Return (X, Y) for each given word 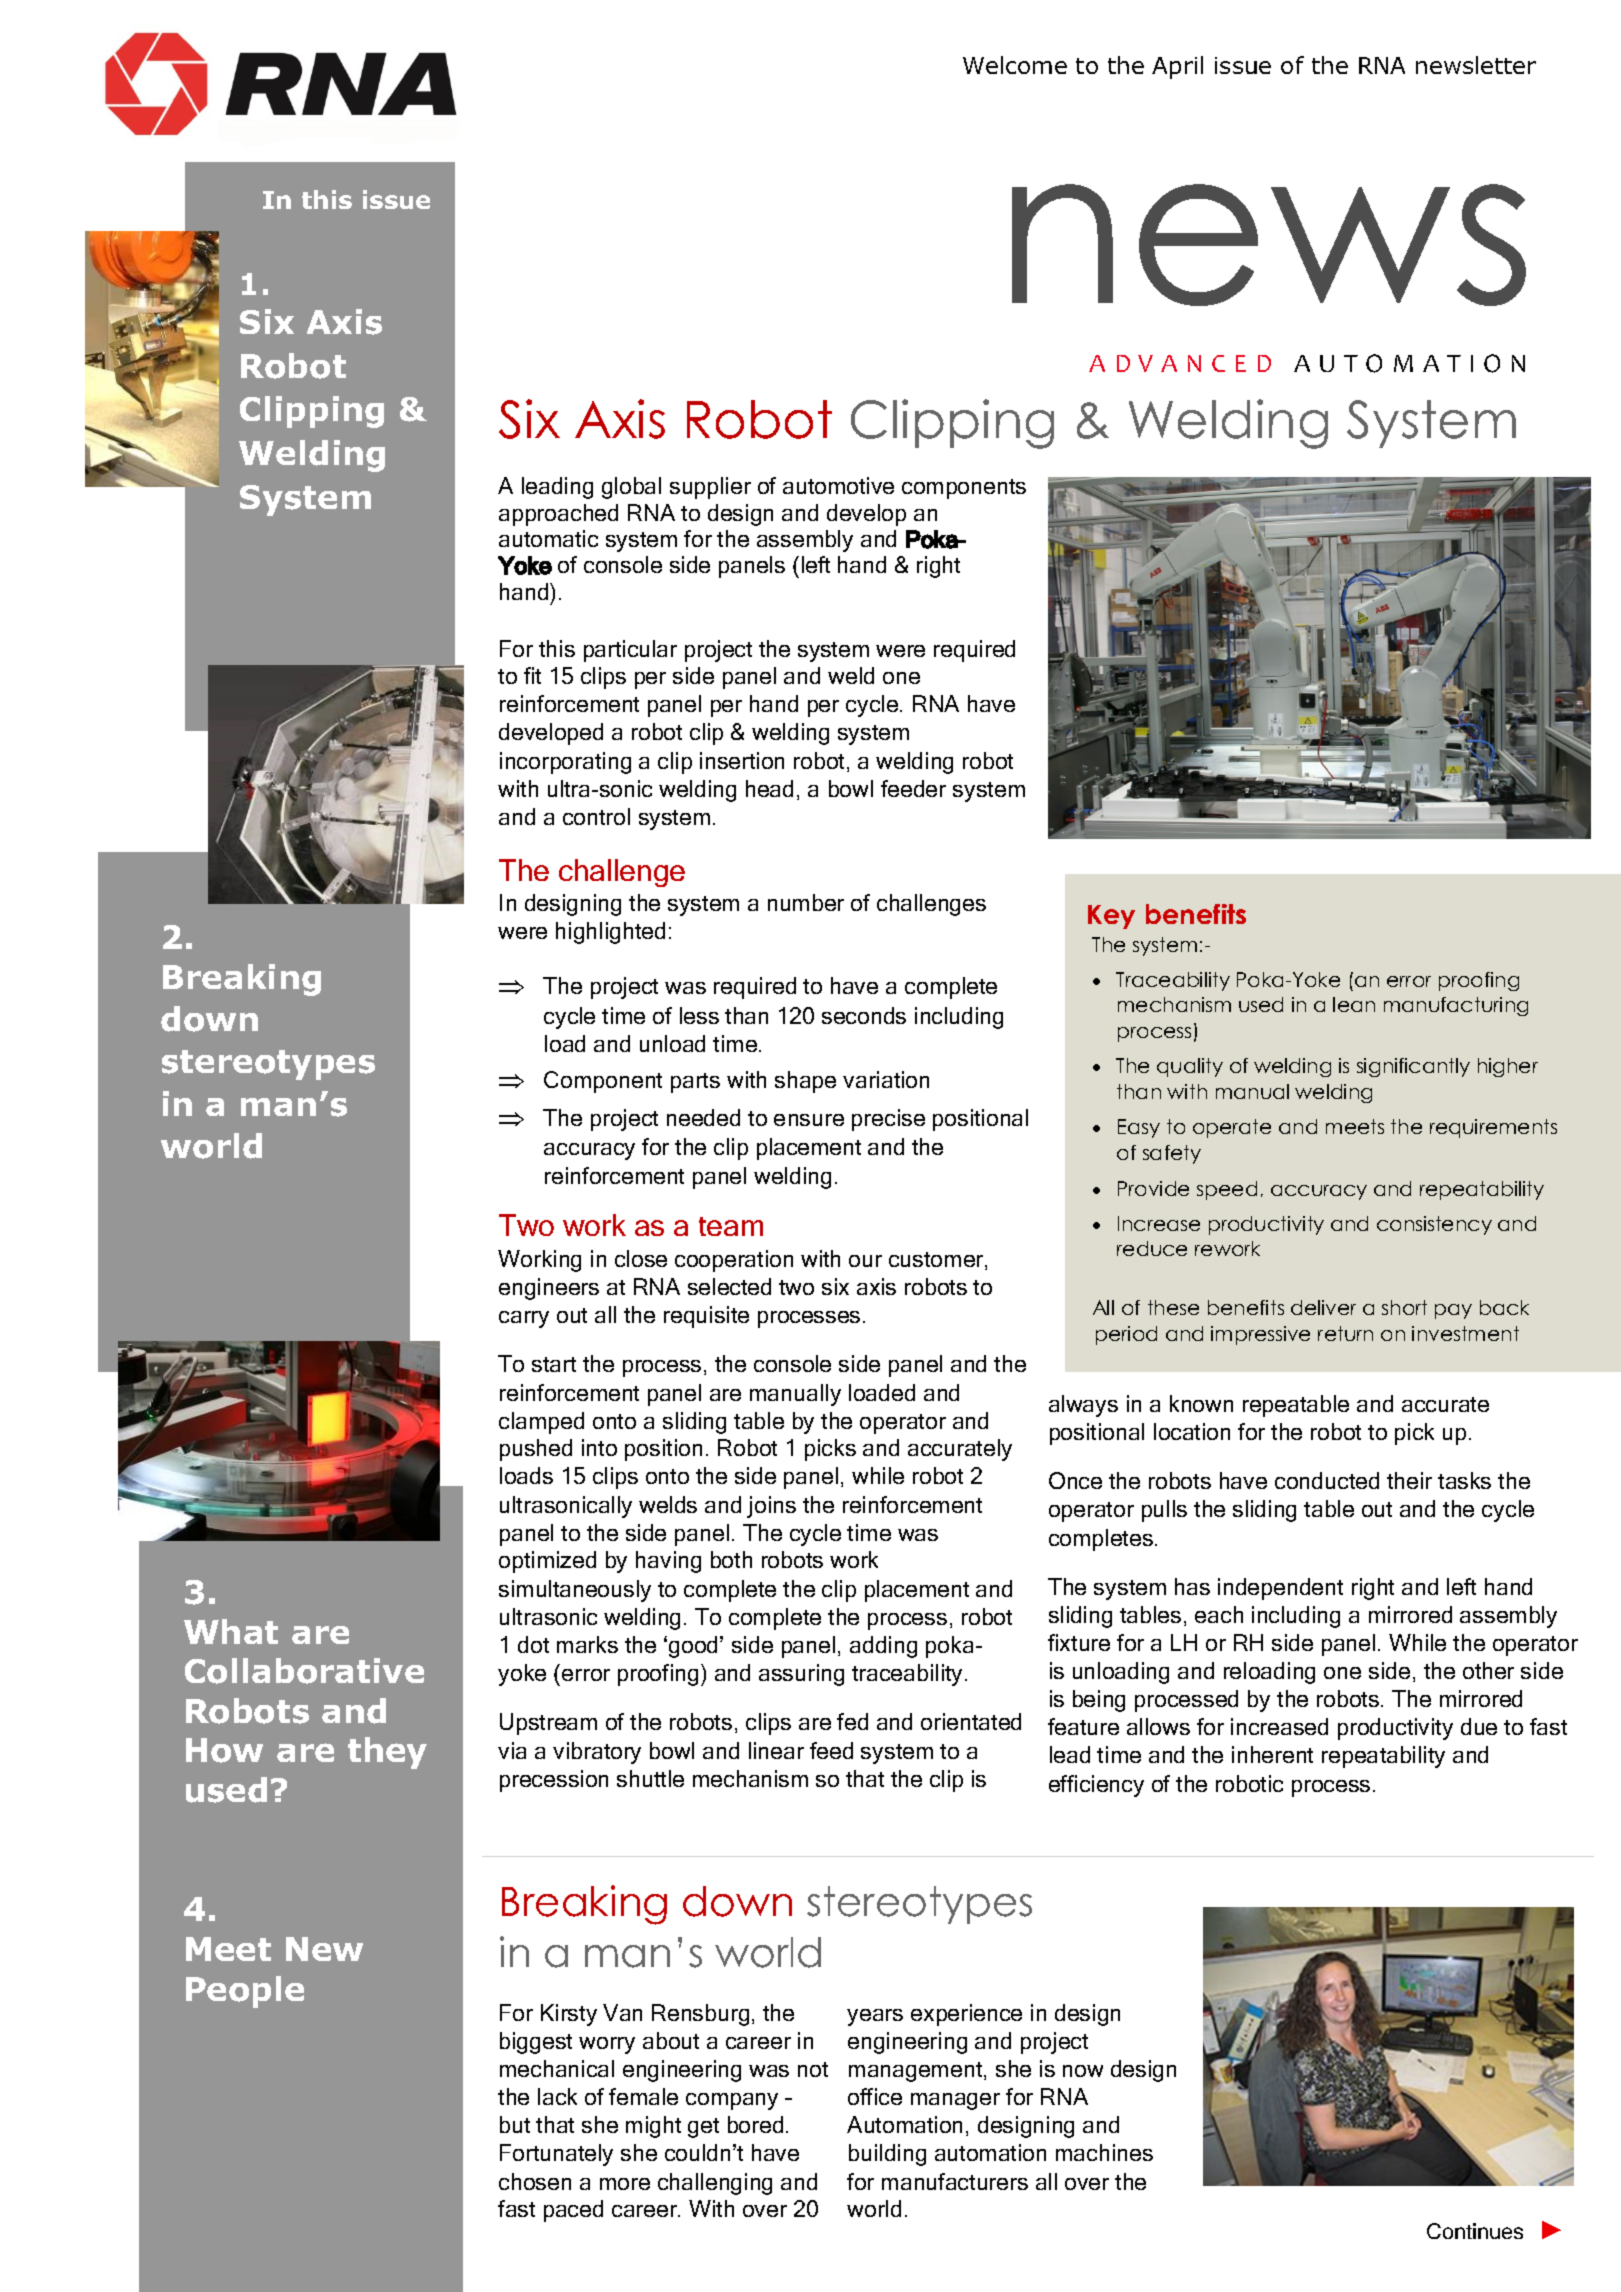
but (515, 2124)
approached (558, 515)
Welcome (1015, 65)
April (1177, 67)
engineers (549, 1289)
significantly (1413, 1067)
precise (888, 1120)
